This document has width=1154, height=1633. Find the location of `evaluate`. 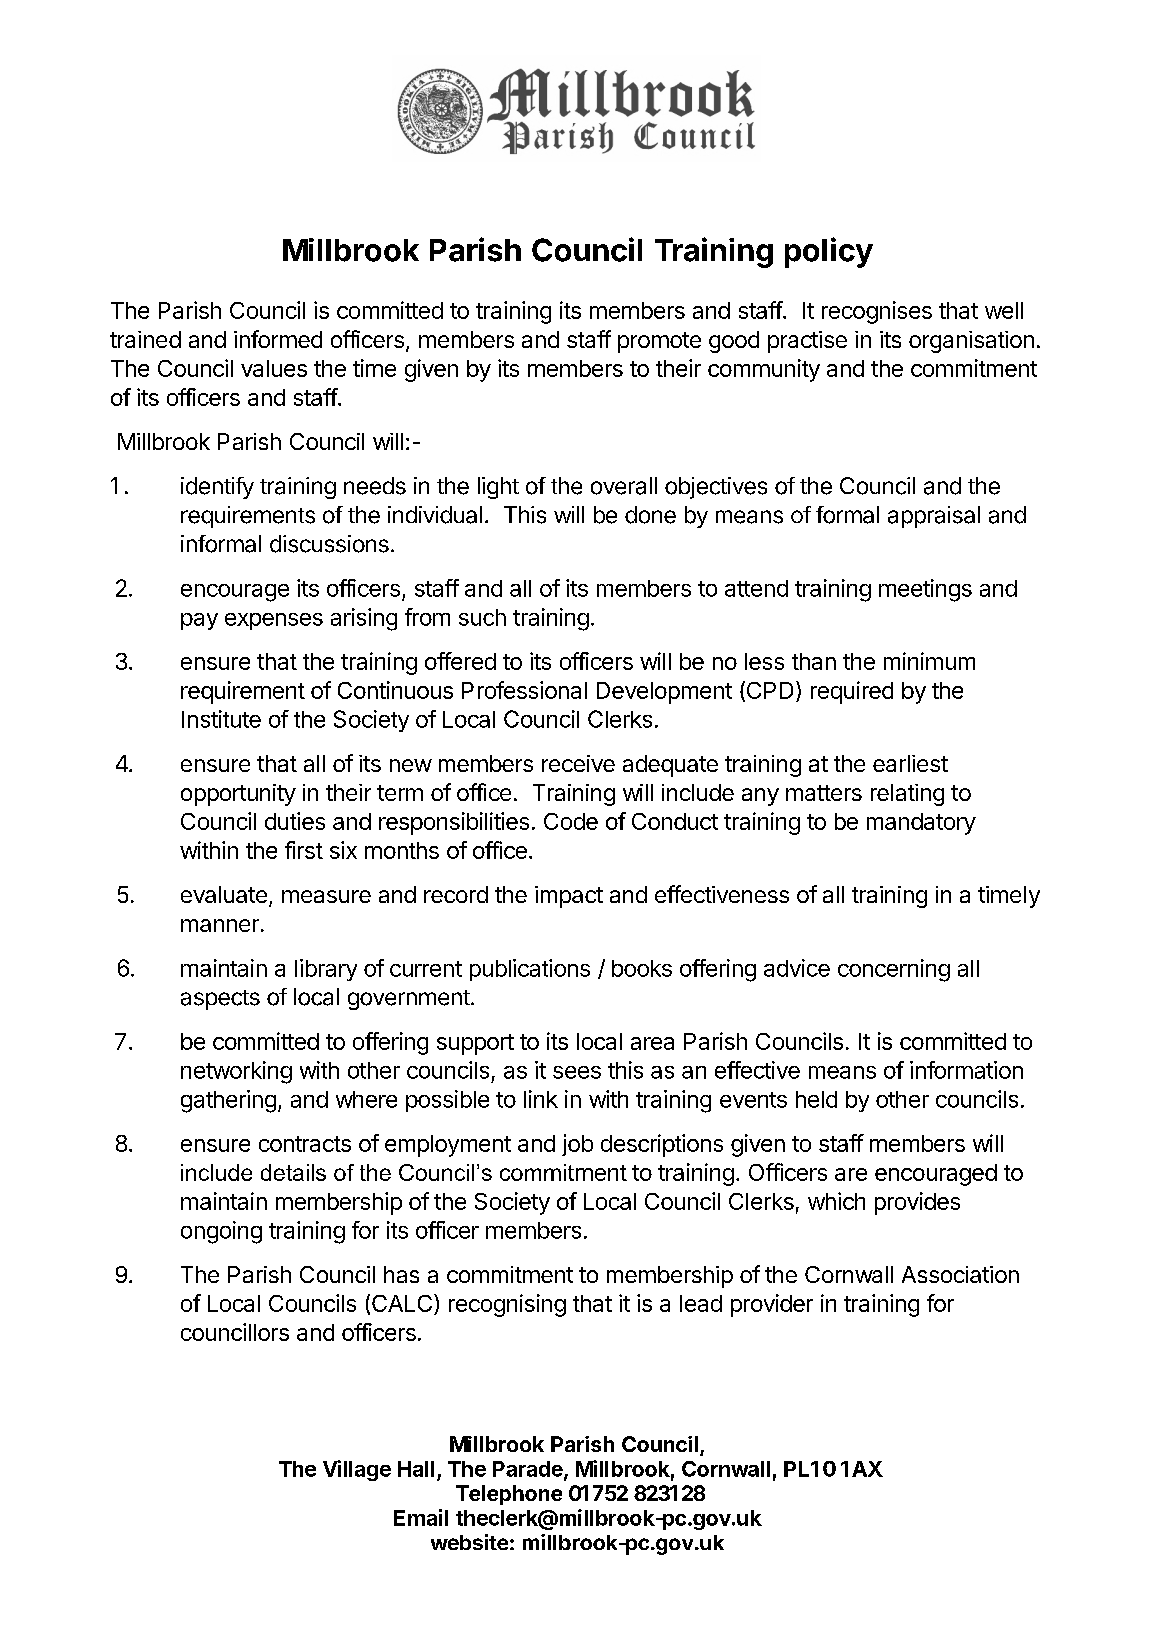

evaluate is located at coordinates (224, 894).
